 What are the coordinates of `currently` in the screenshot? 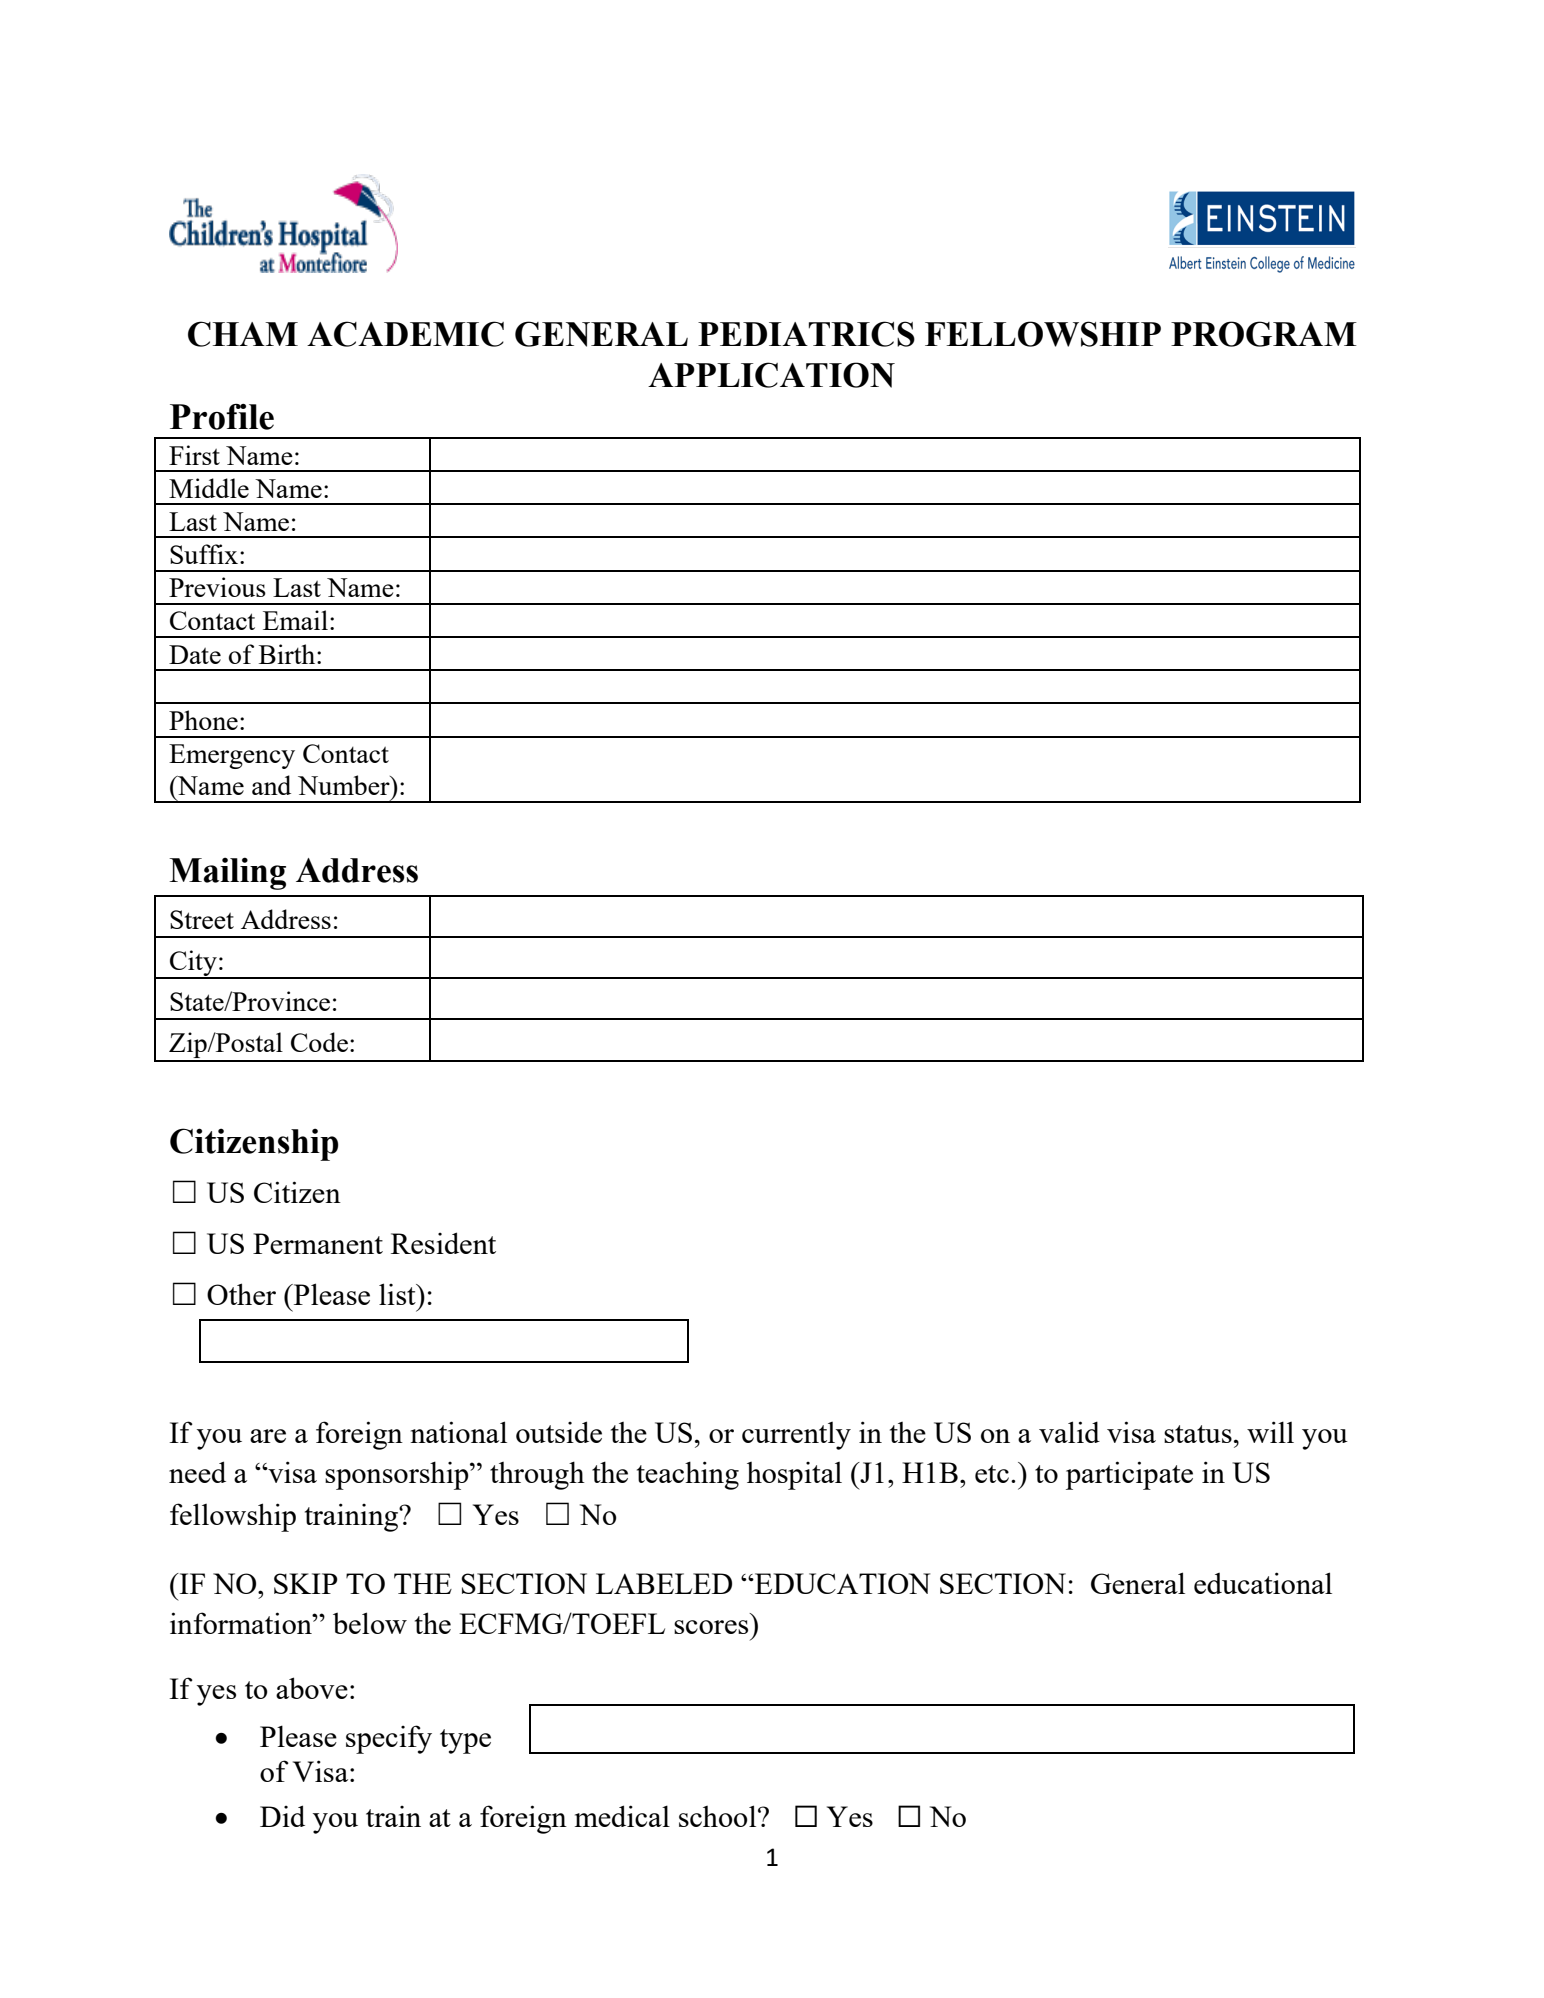 It's located at (796, 1436).
